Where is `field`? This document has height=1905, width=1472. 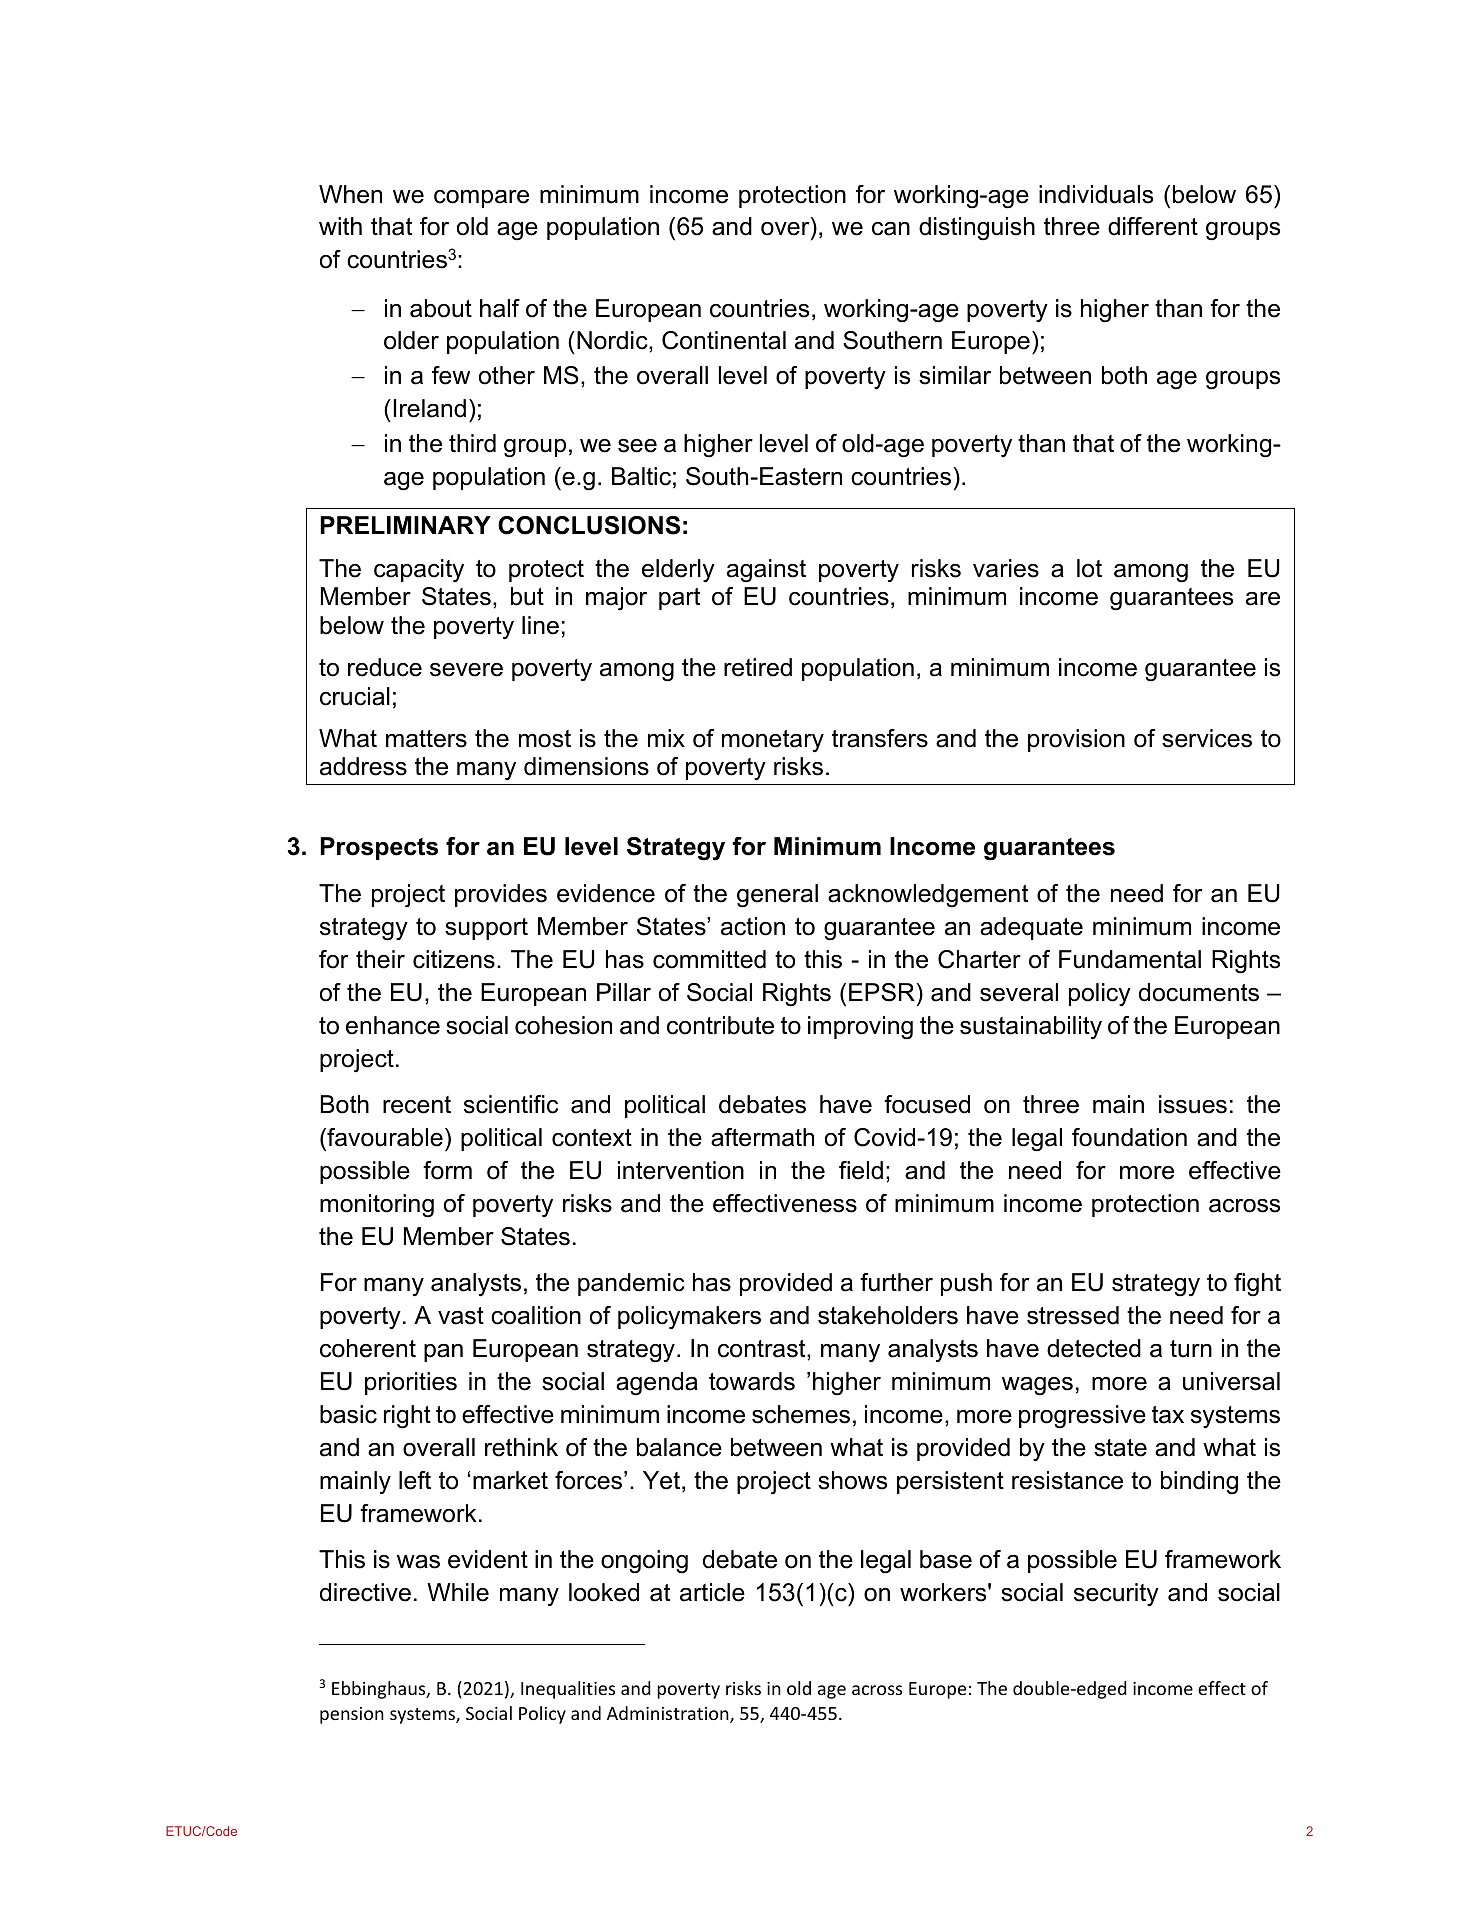 field is located at coordinates (861, 1170).
